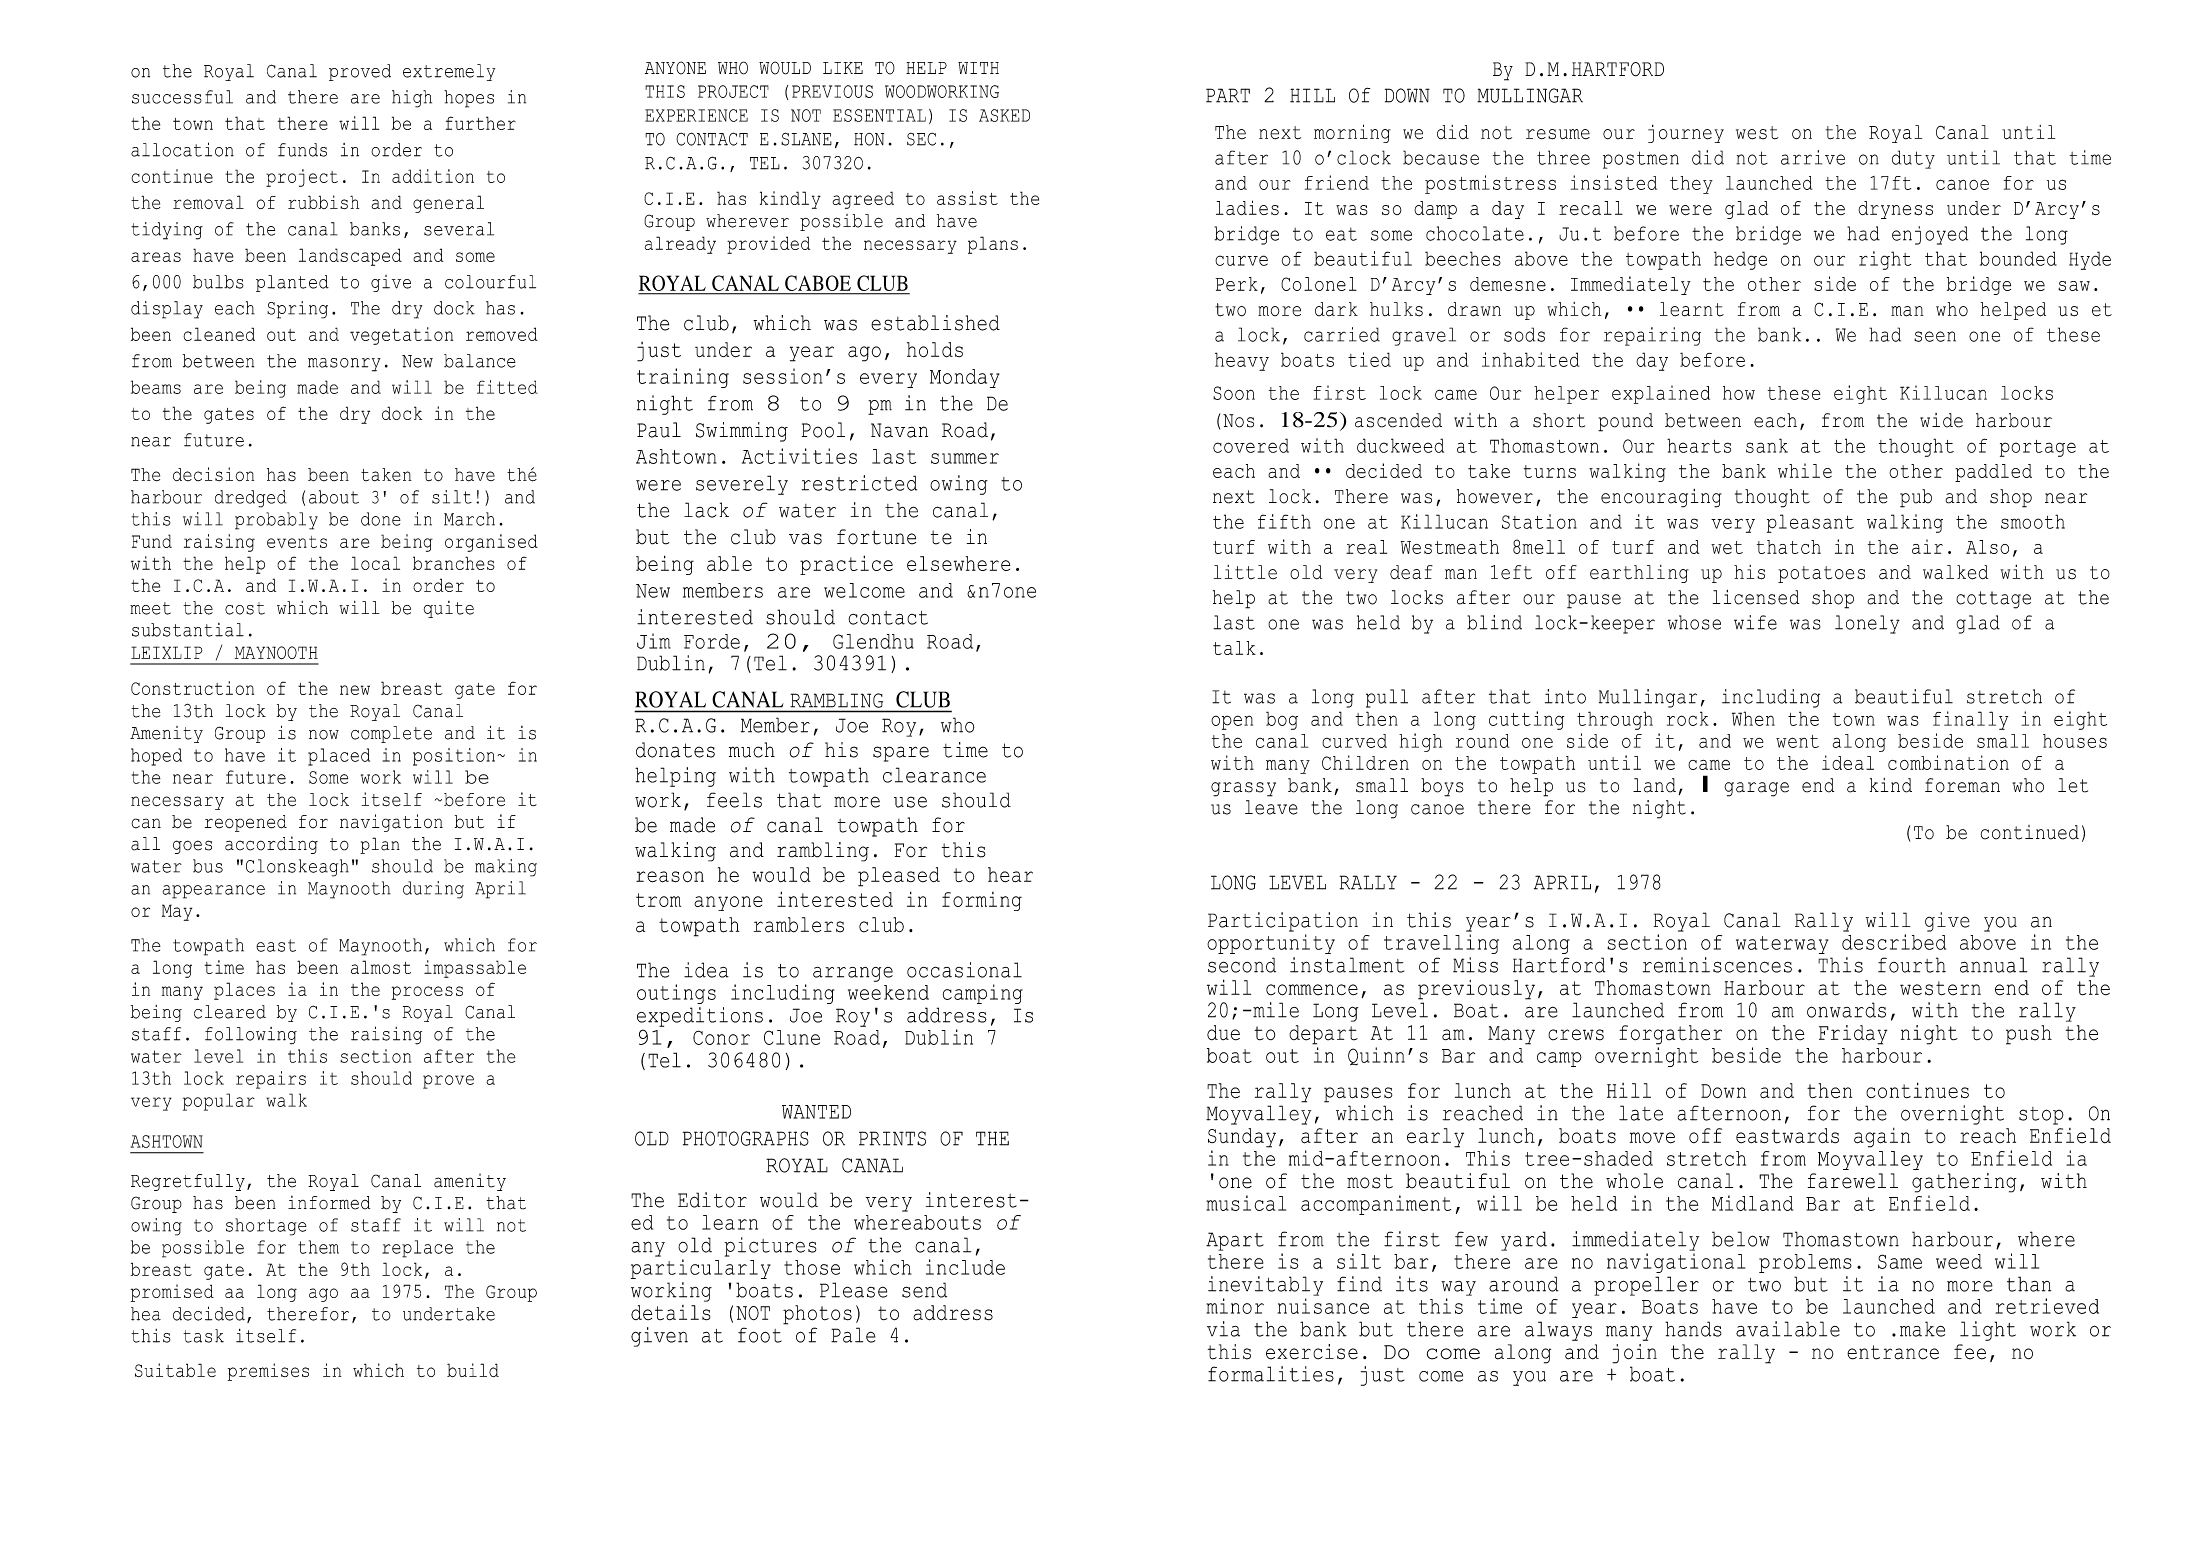 The image size is (2209, 1562). Describe the element at coordinates (1813, 157) in the image. I see `arrive` at that location.
